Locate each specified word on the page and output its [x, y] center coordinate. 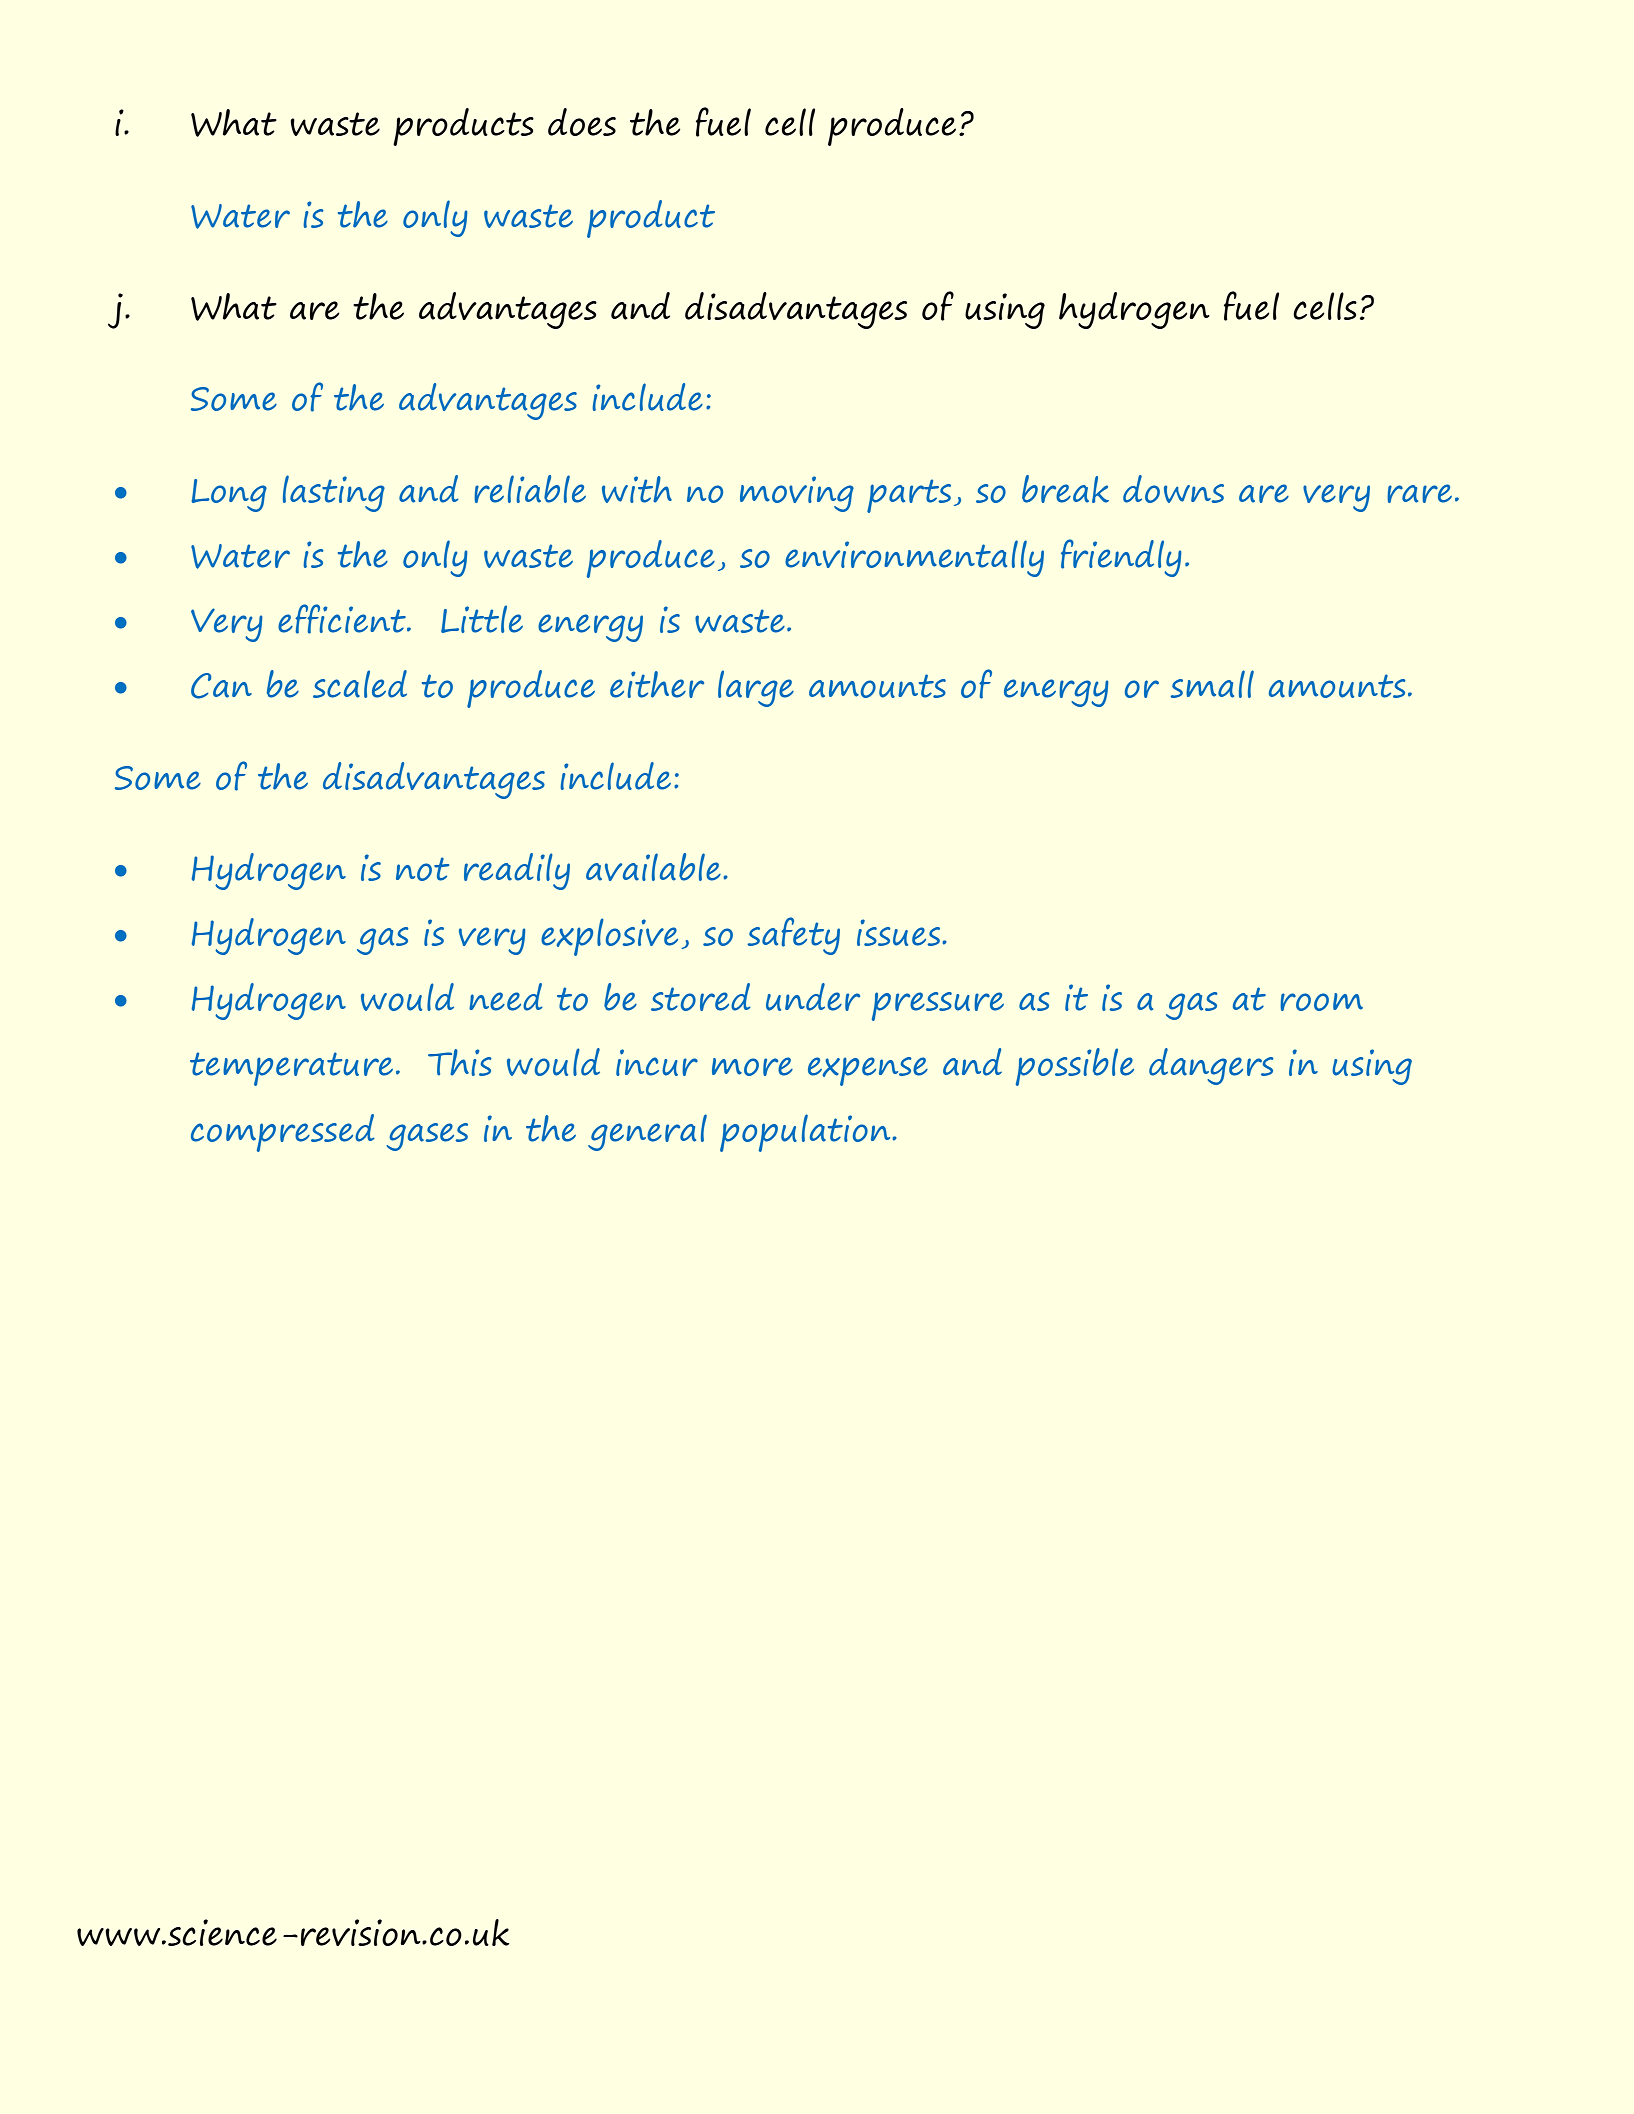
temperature [291, 1069]
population [806, 1133]
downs [1173, 489]
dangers [1211, 1066]
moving [797, 494]
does [582, 122]
